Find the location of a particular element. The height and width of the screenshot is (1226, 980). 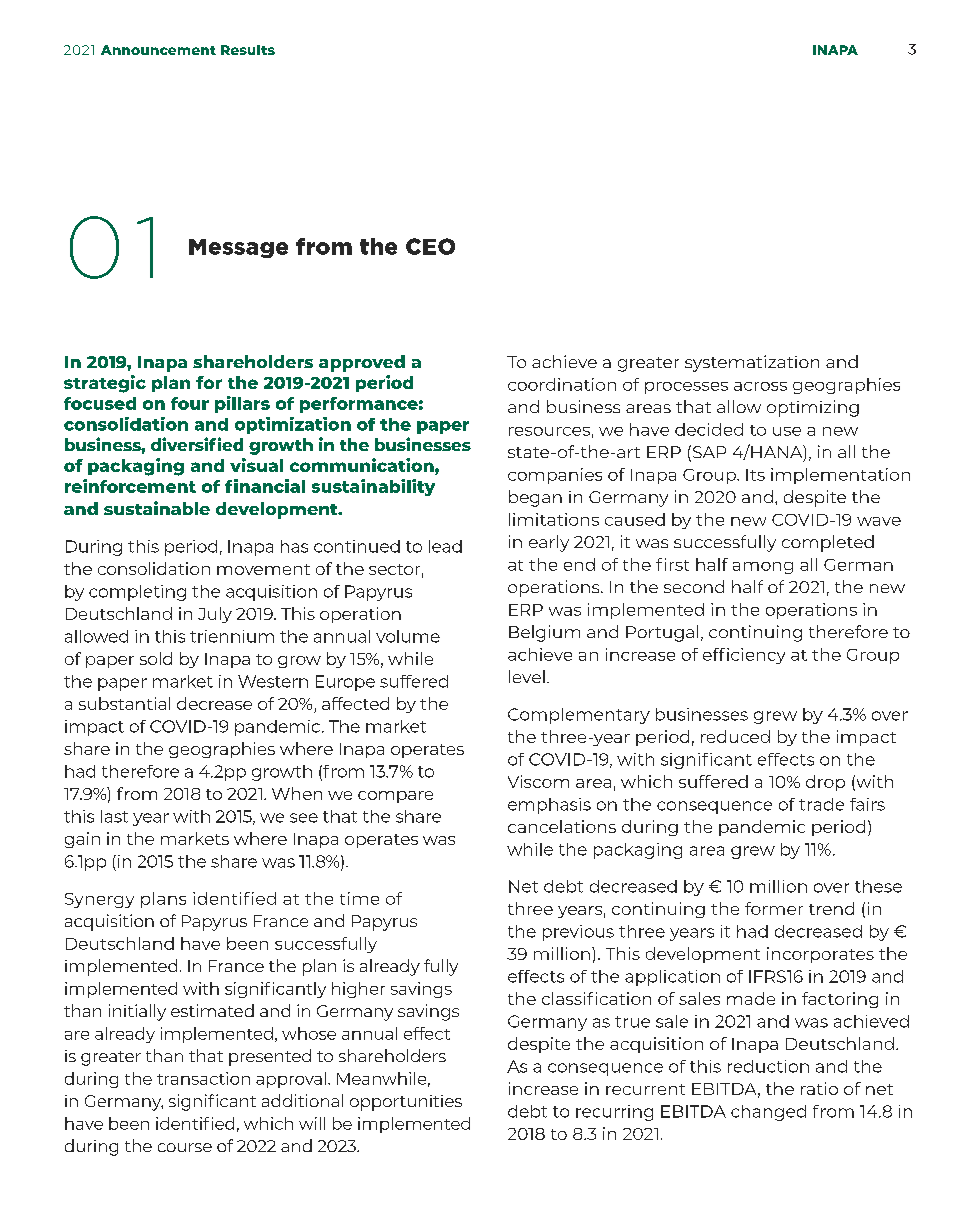

emphasis is located at coordinates (549, 806).
